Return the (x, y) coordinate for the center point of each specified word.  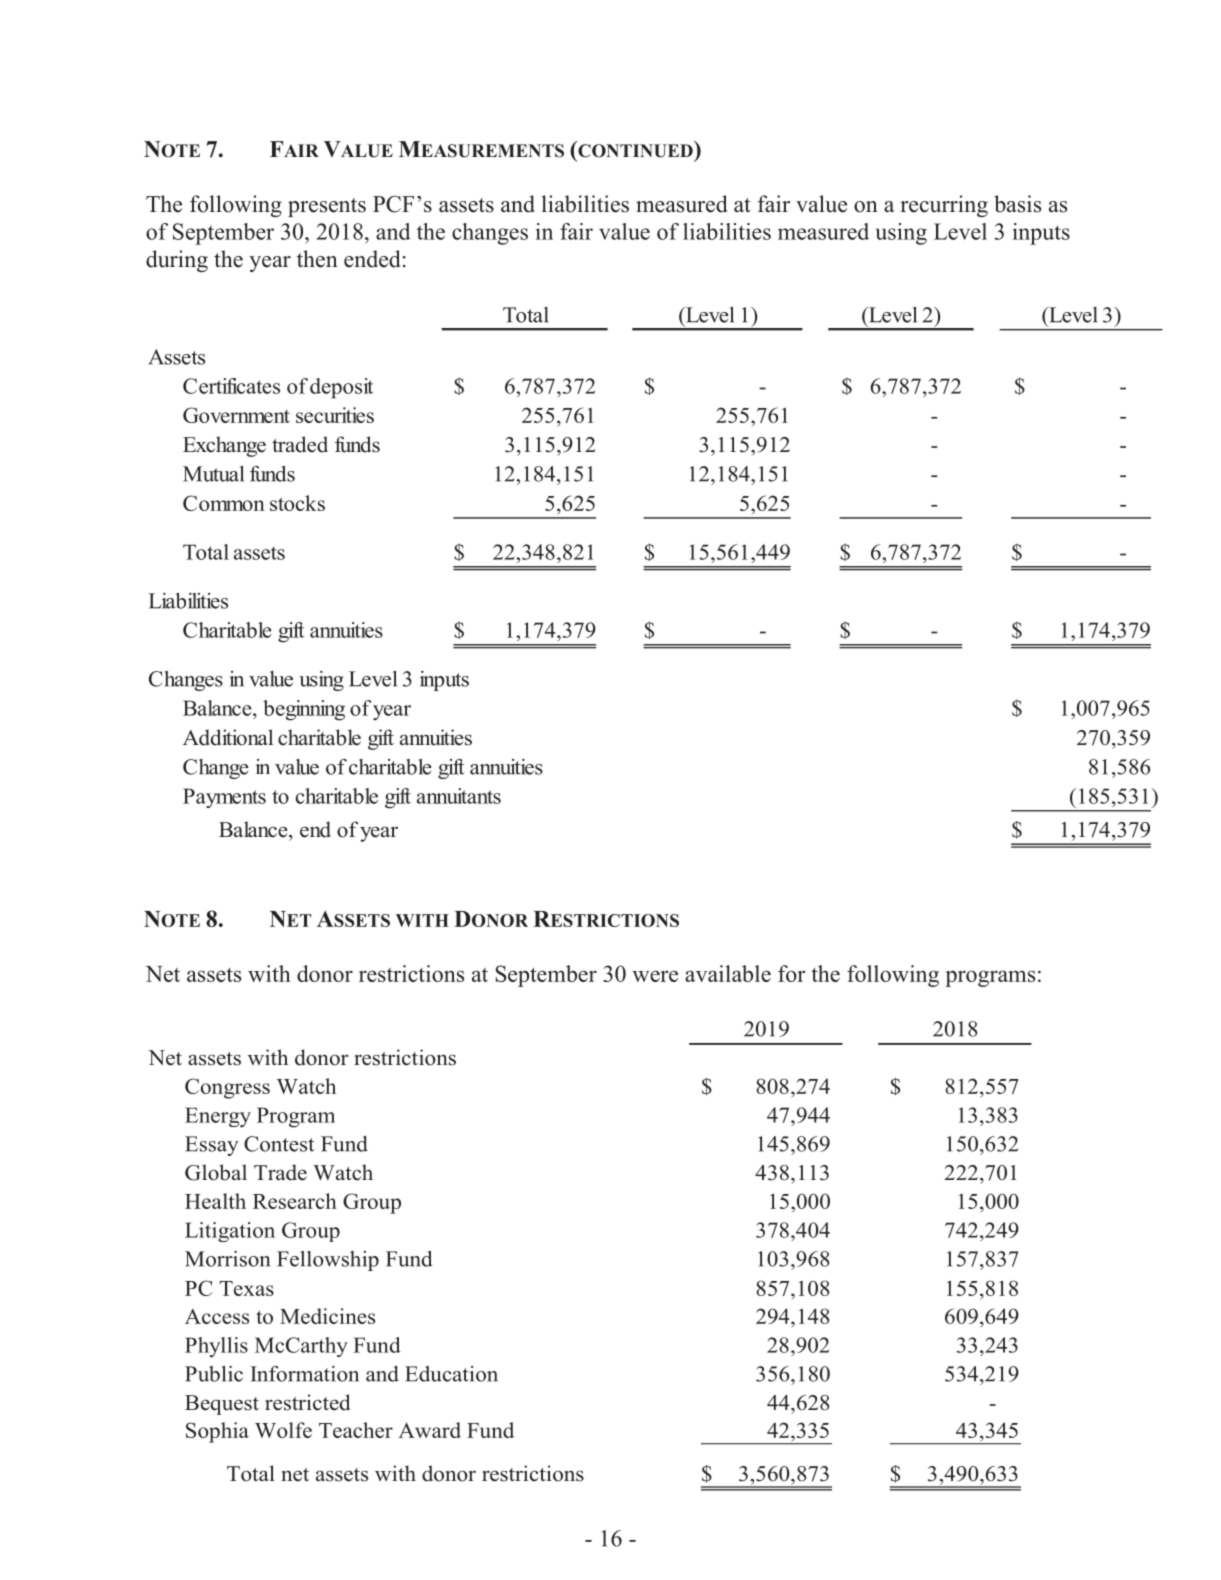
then (317, 259)
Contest (279, 1144)
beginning (304, 710)
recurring (944, 206)
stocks (297, 503)
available (728, 973)
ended (372, 259)
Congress (227, 1088)
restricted (307, 1402)
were (655, 976)
